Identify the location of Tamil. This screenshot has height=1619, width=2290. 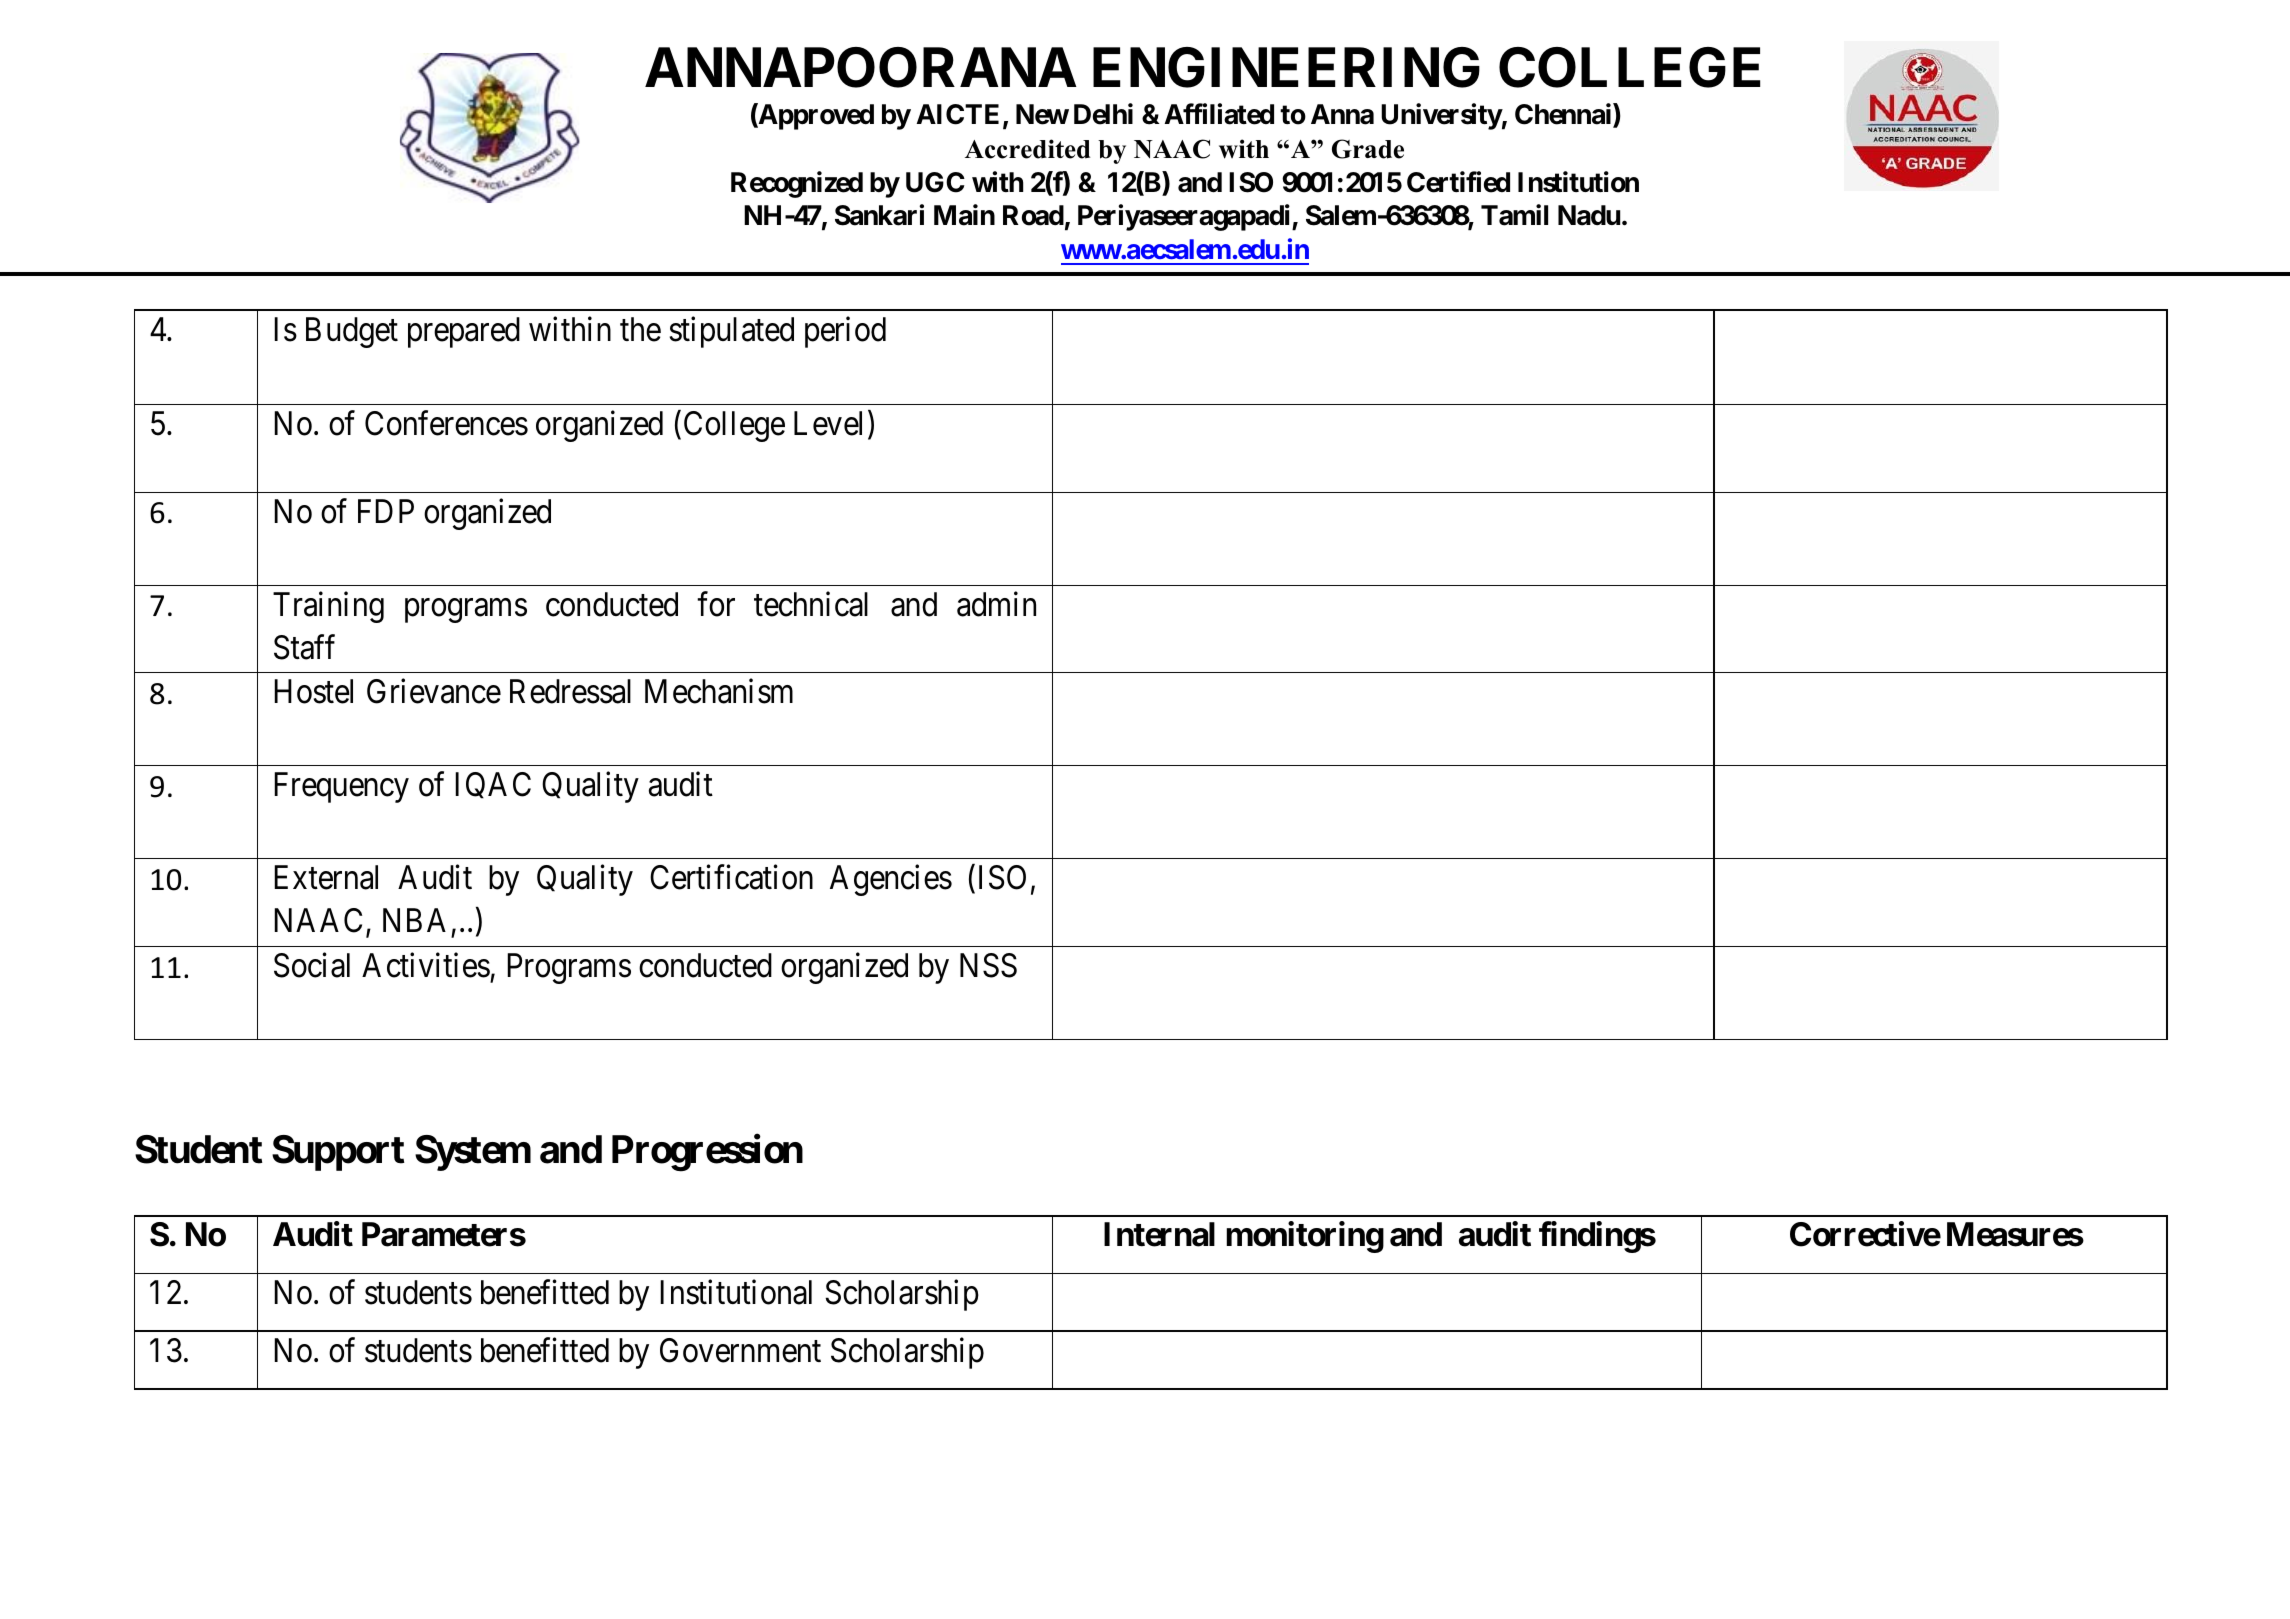
(1514, 215).
